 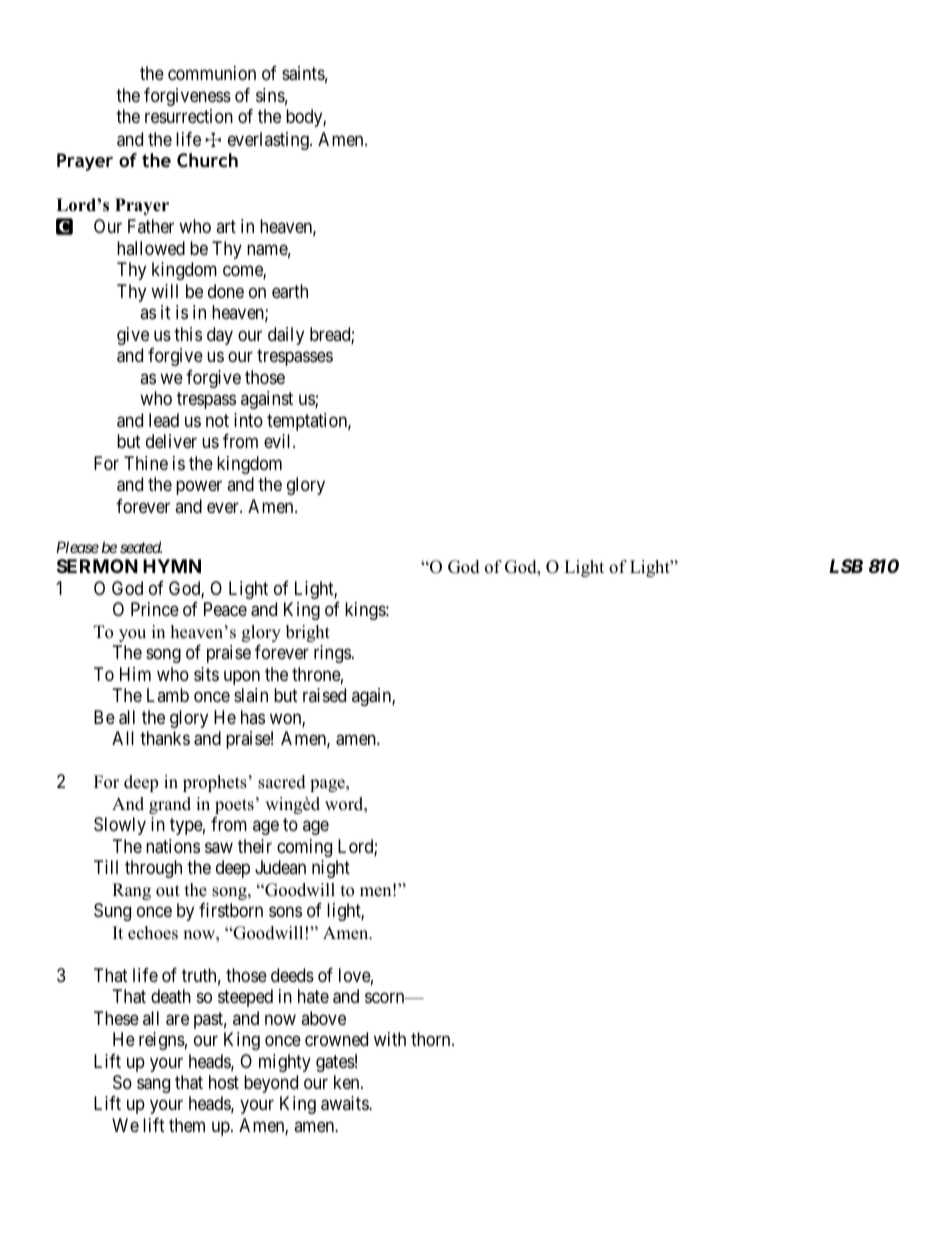 What do you see at coordinates (189, 116) in the document?
I see `resurrection` at bounding box center [189, 116].
